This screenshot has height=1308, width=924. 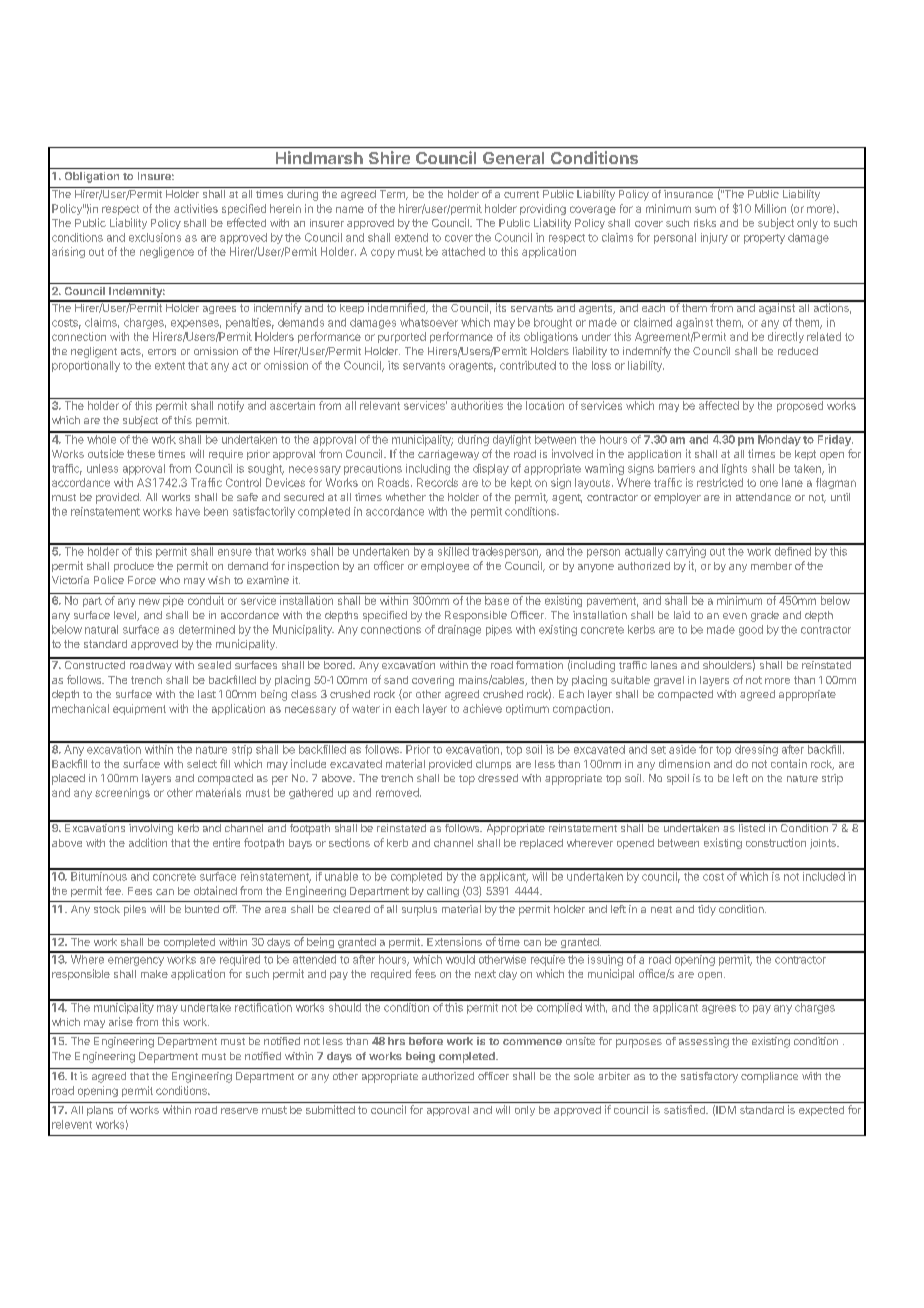 I want to click on level, so click(x=126, y=616).
